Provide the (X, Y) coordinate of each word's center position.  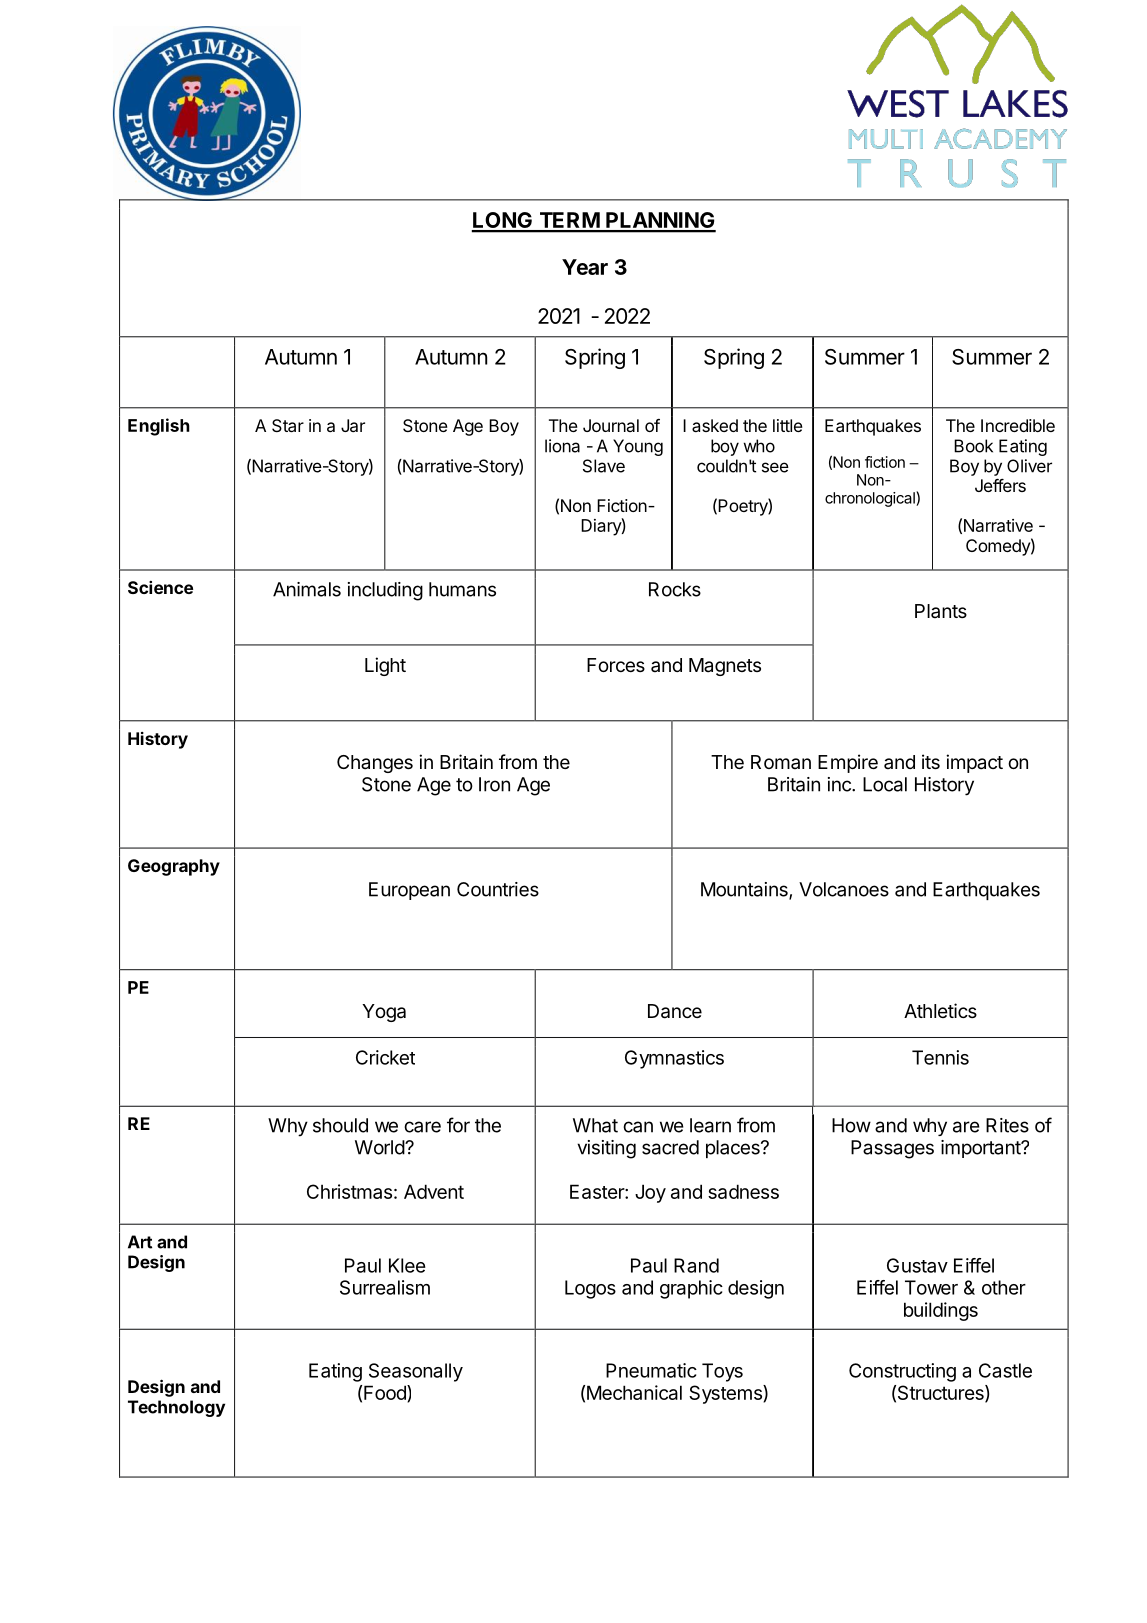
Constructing (902, 1372)
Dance (675, 1011)
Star (288, 425)
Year (585, 267)
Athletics (940, 1010)
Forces (616, 665)
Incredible (1018, 425)
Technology (176, 1408)
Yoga (384, 1013)
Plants (941, 611)
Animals (307, 589)
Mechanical (634, 1392)
